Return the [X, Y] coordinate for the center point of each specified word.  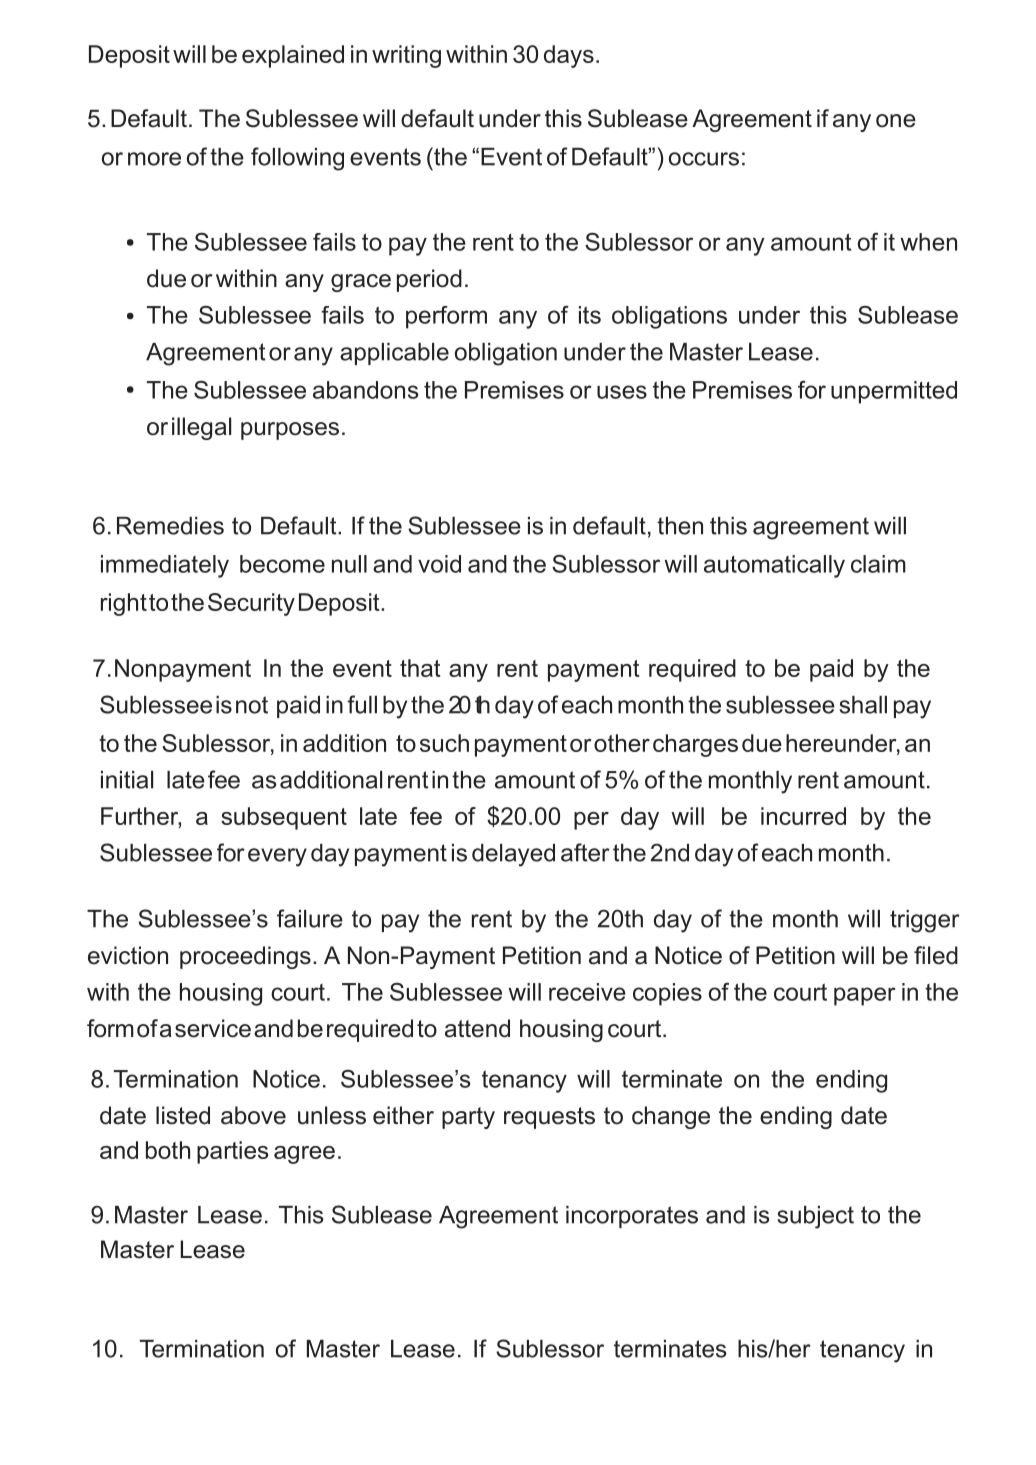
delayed [513, 855]
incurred [803, 816]
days [569, 56]
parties [232, 1152]
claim [878, 564]
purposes [290, 431]
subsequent [284, 818]
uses [622, 392]
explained [293, 56]
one [896, 121]
